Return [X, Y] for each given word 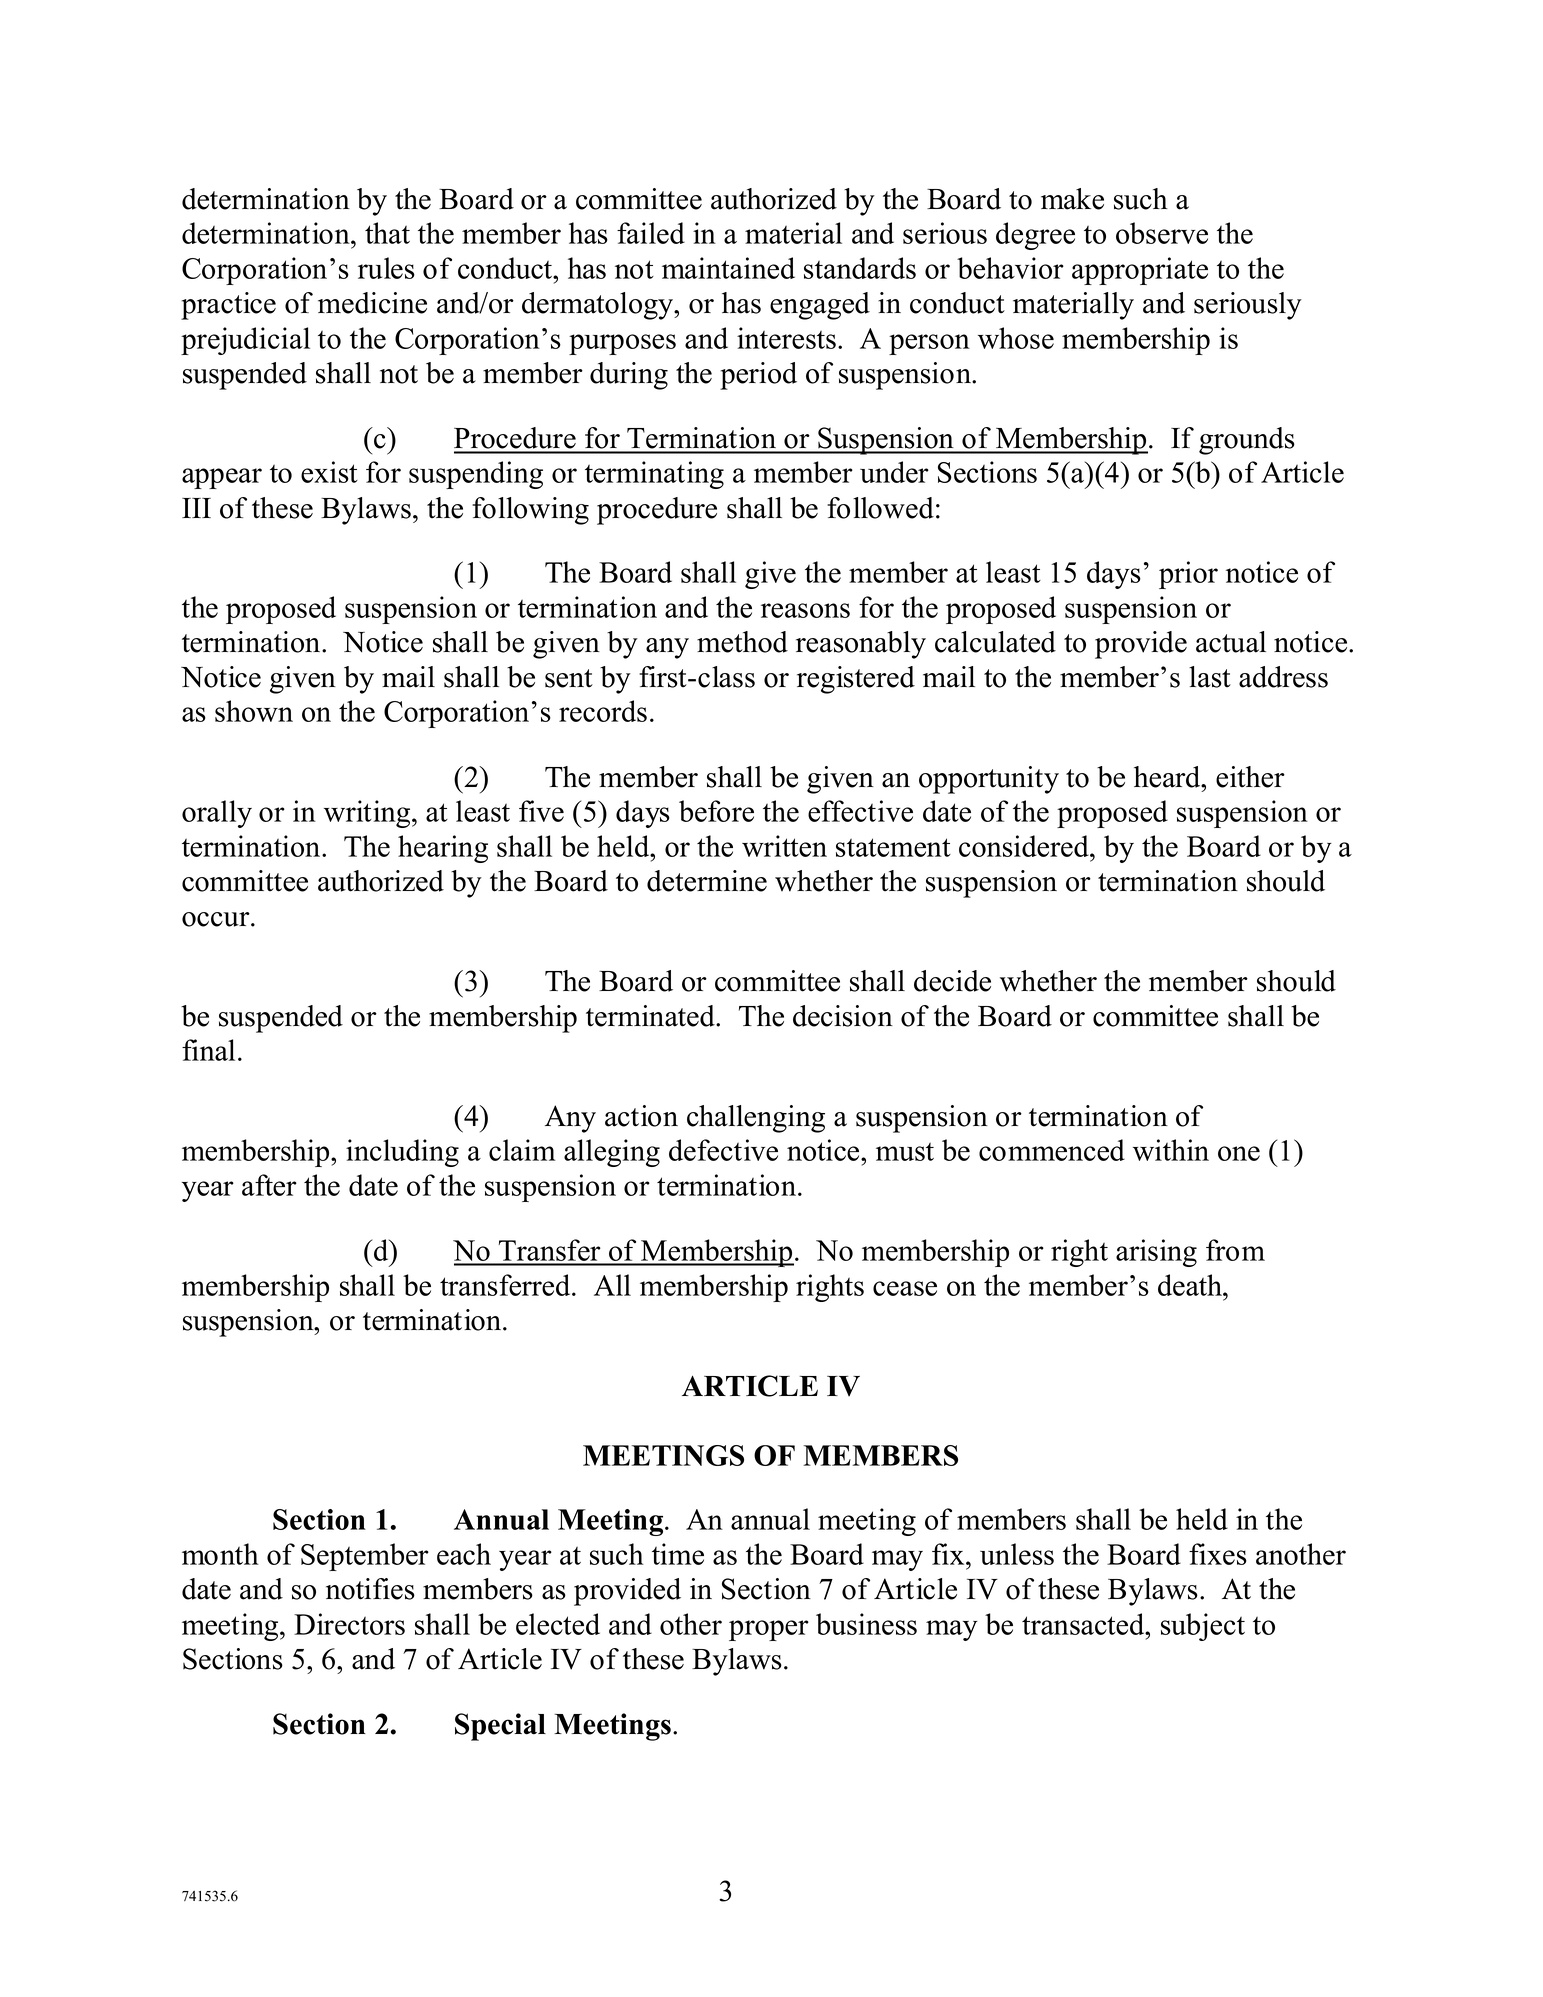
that [387, 233]
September [365, 1557]
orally [217, 814]
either [1250, 777]
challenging [756, 1119]
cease [905, 1288]
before [716, 811]
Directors [349, 1624]
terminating [654, 475]
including [402, 1153]
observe [1162, 233]
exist [329, 472]
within [1171, 1150]
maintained [728, 268]
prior [1188, 575]
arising [1156, 1253]
